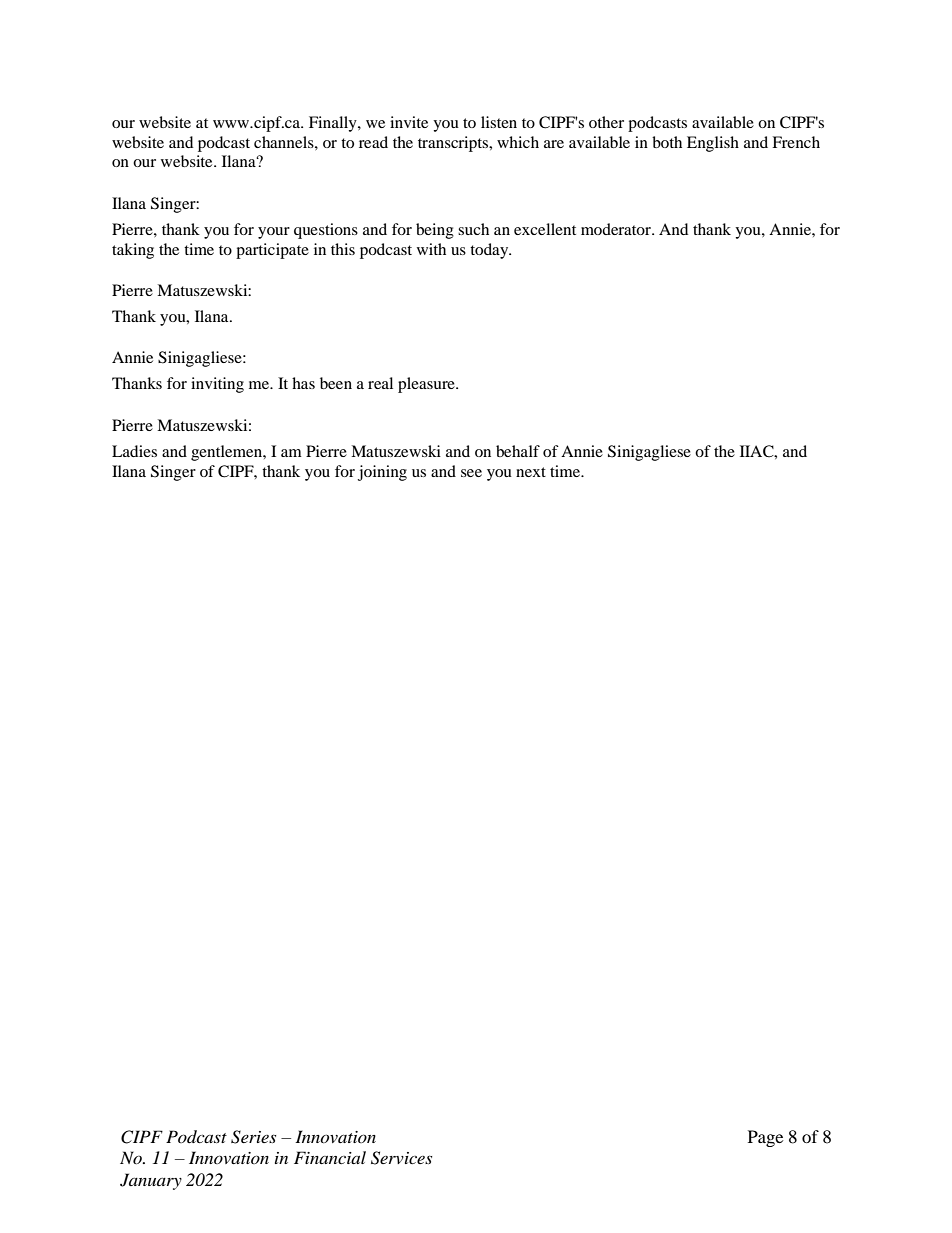 The height and width of the screenshot is (1233, 952). What do you see at coordinates (427, 385) in the screenshot?
I see `pleasure` at bounding box center [427, 385].
